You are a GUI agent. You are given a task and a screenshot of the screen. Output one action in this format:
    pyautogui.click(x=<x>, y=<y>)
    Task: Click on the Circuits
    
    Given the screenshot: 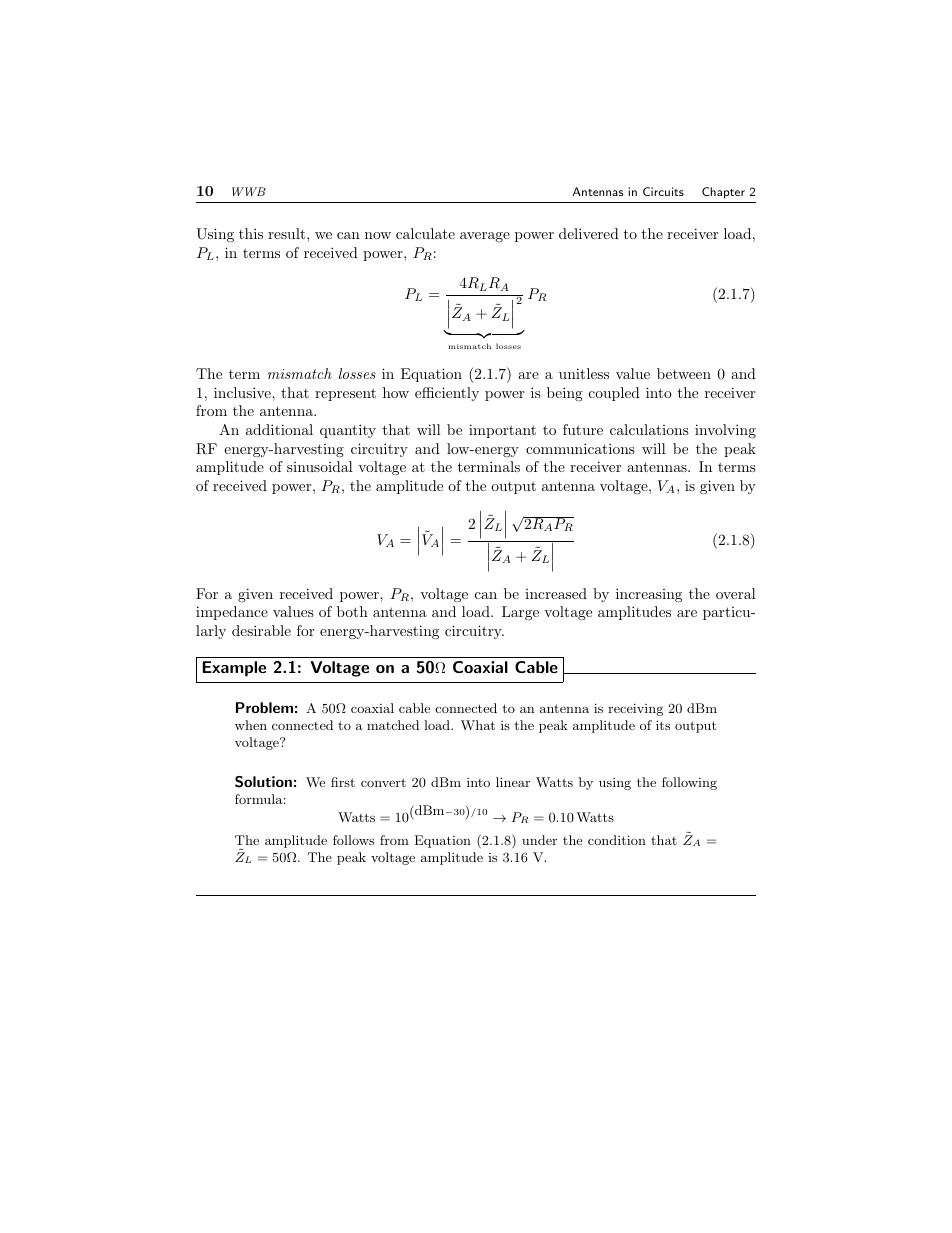 What is the action you would take?
    pyautogui.click(x=663, y=191)
